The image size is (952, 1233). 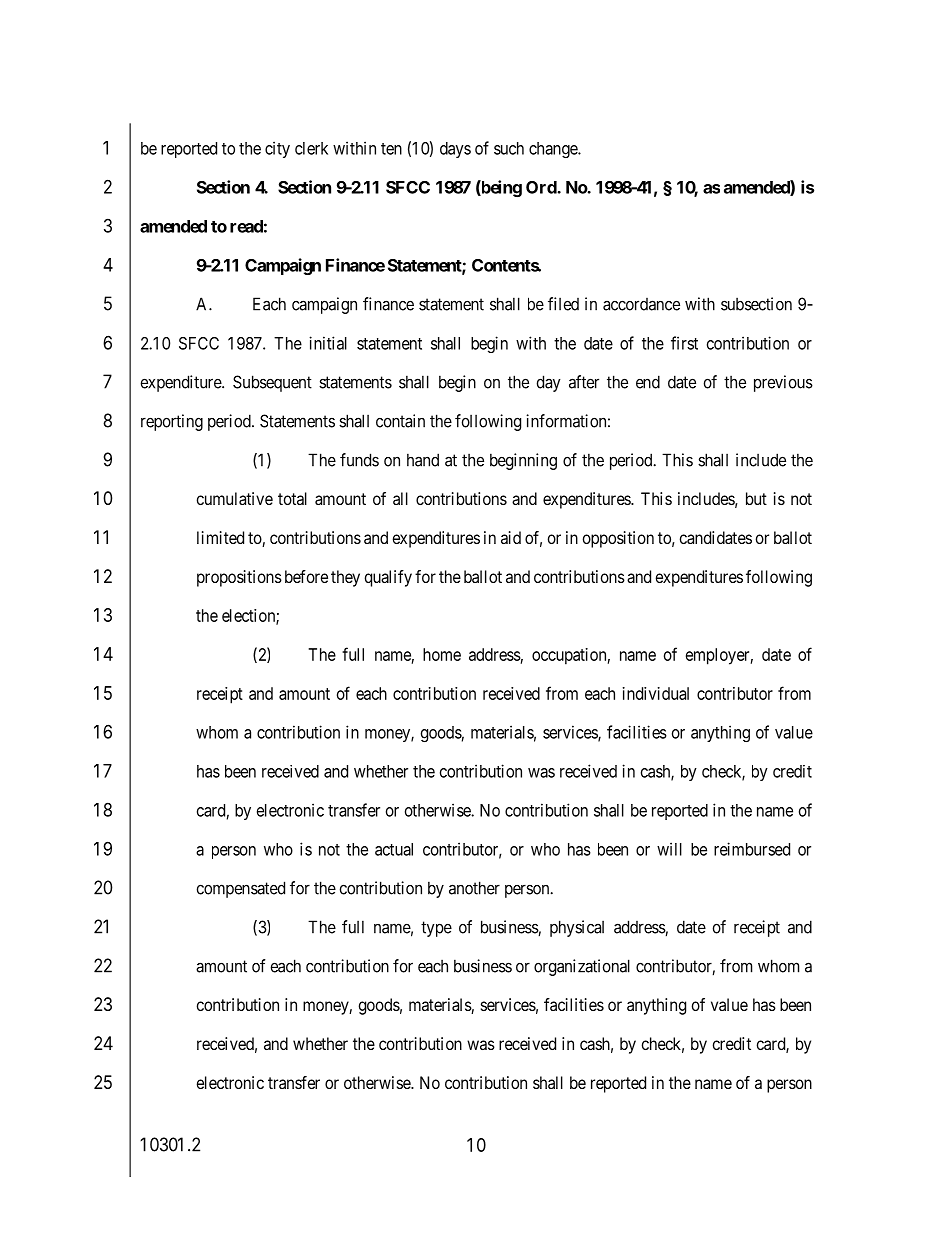 What do you see at coordinates (423, 460) in the screenshot?
I see `hand` at bounding box center [423, 460].
